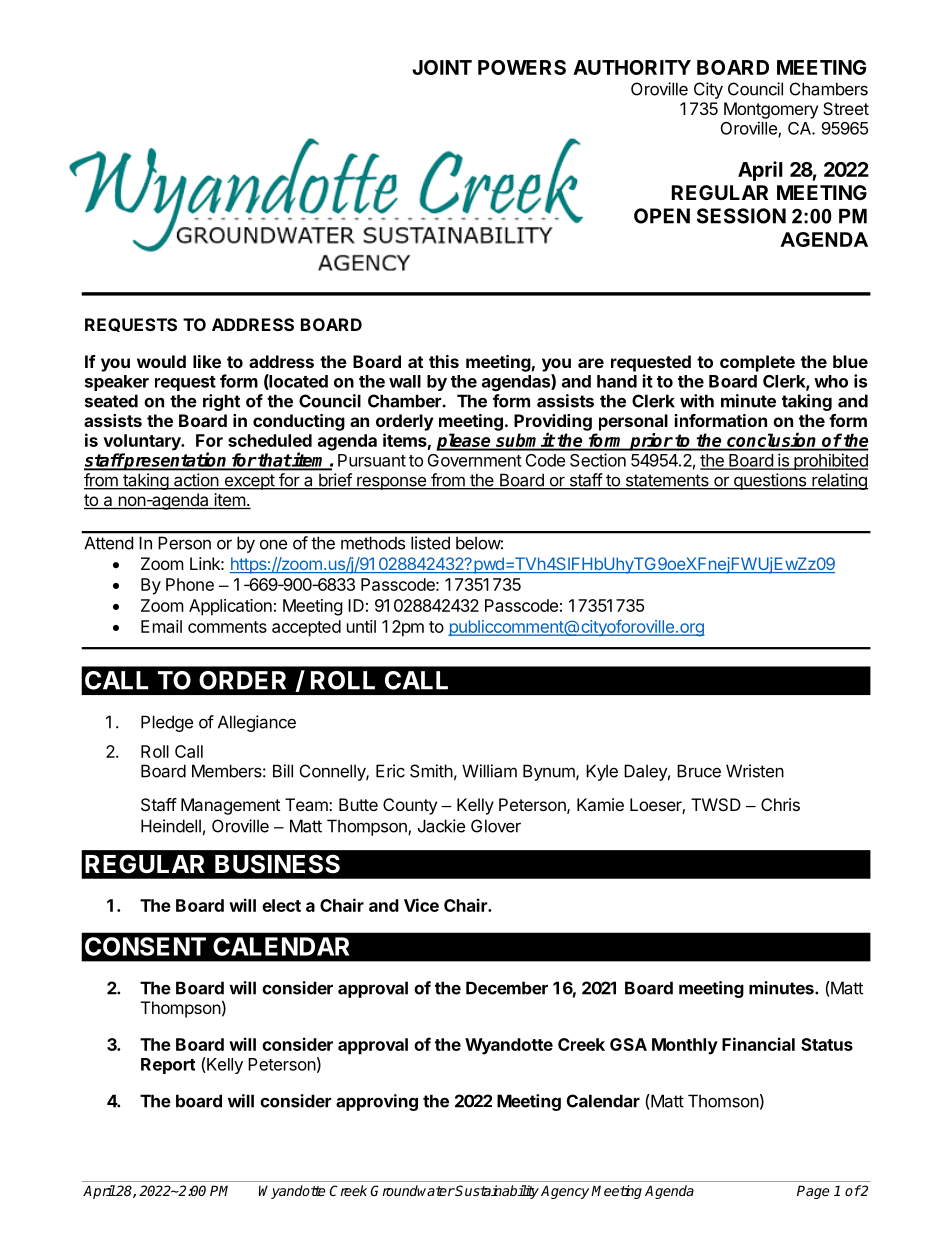  Describe the element at coordinates (442, 67) in the page. I see `JOINT` at that location.
